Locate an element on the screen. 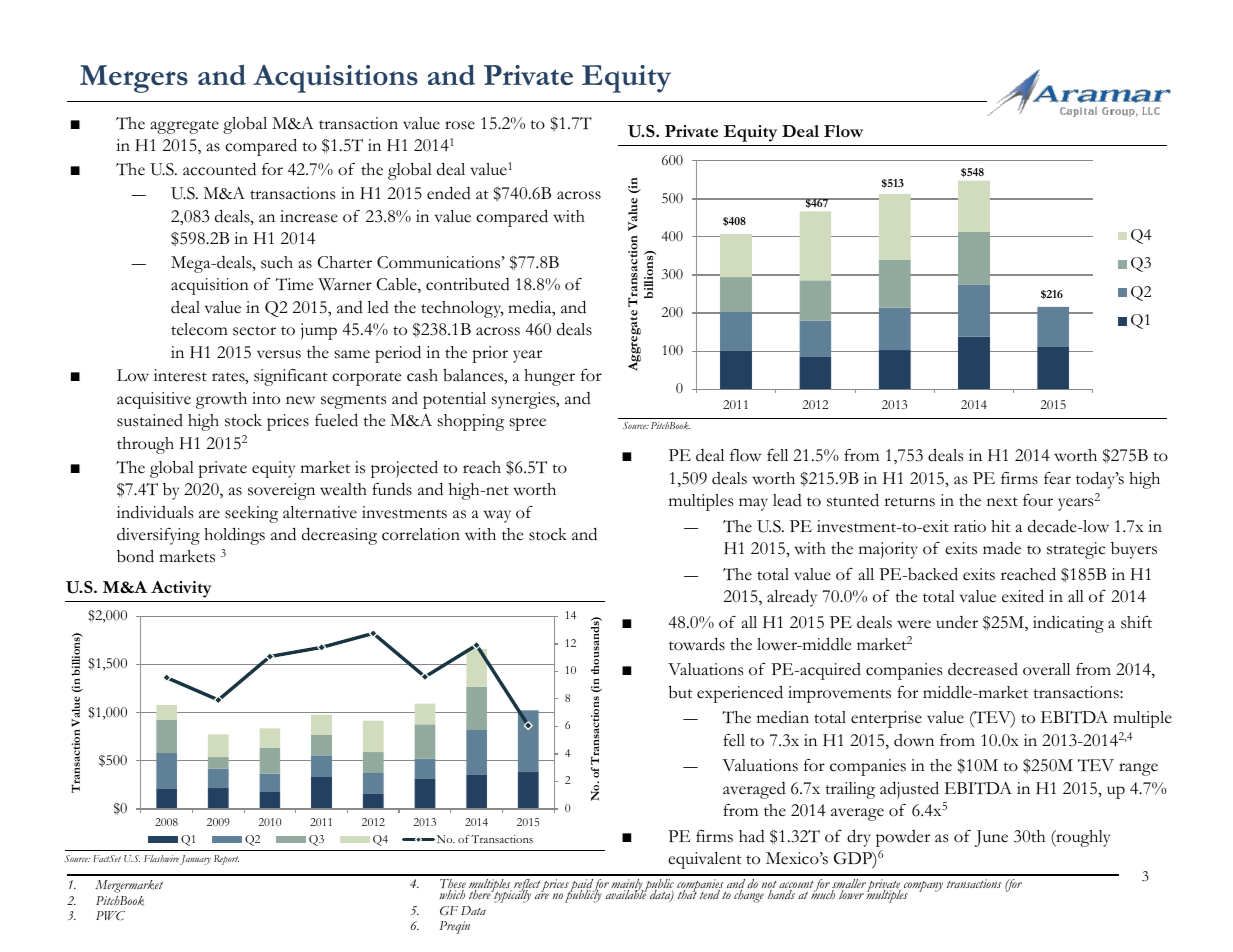 This screenshot has width=1233, height=952. seeking is located at coordinates (251, 514).
